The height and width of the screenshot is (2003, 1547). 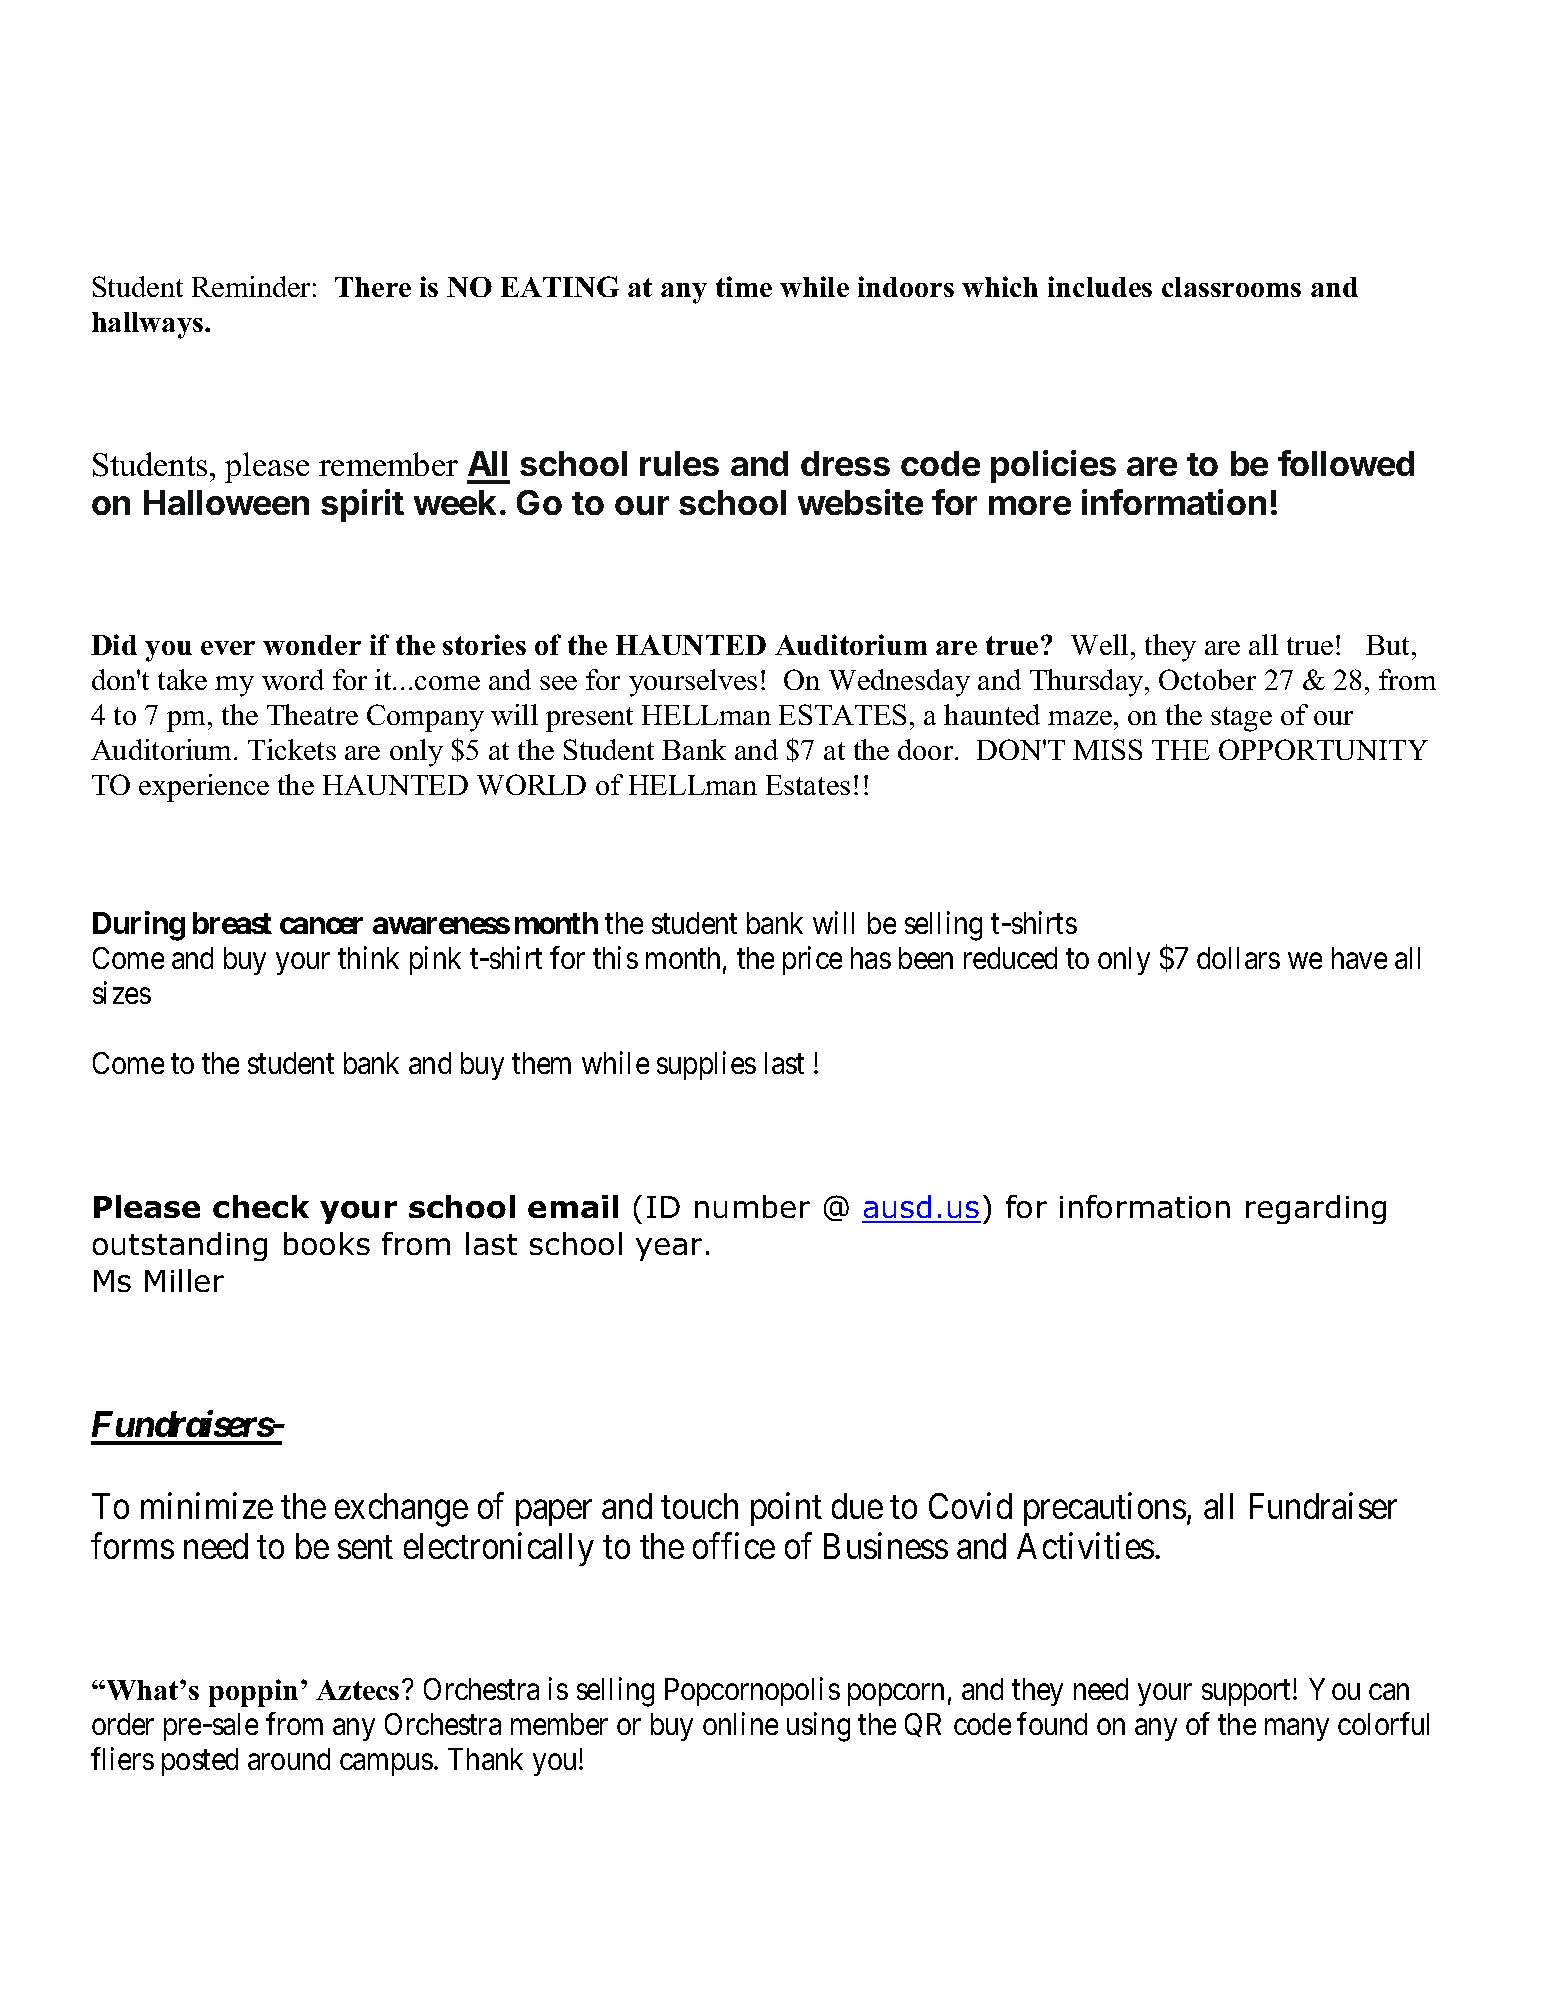 I want to click on online, so click(x=740, y=1723).
